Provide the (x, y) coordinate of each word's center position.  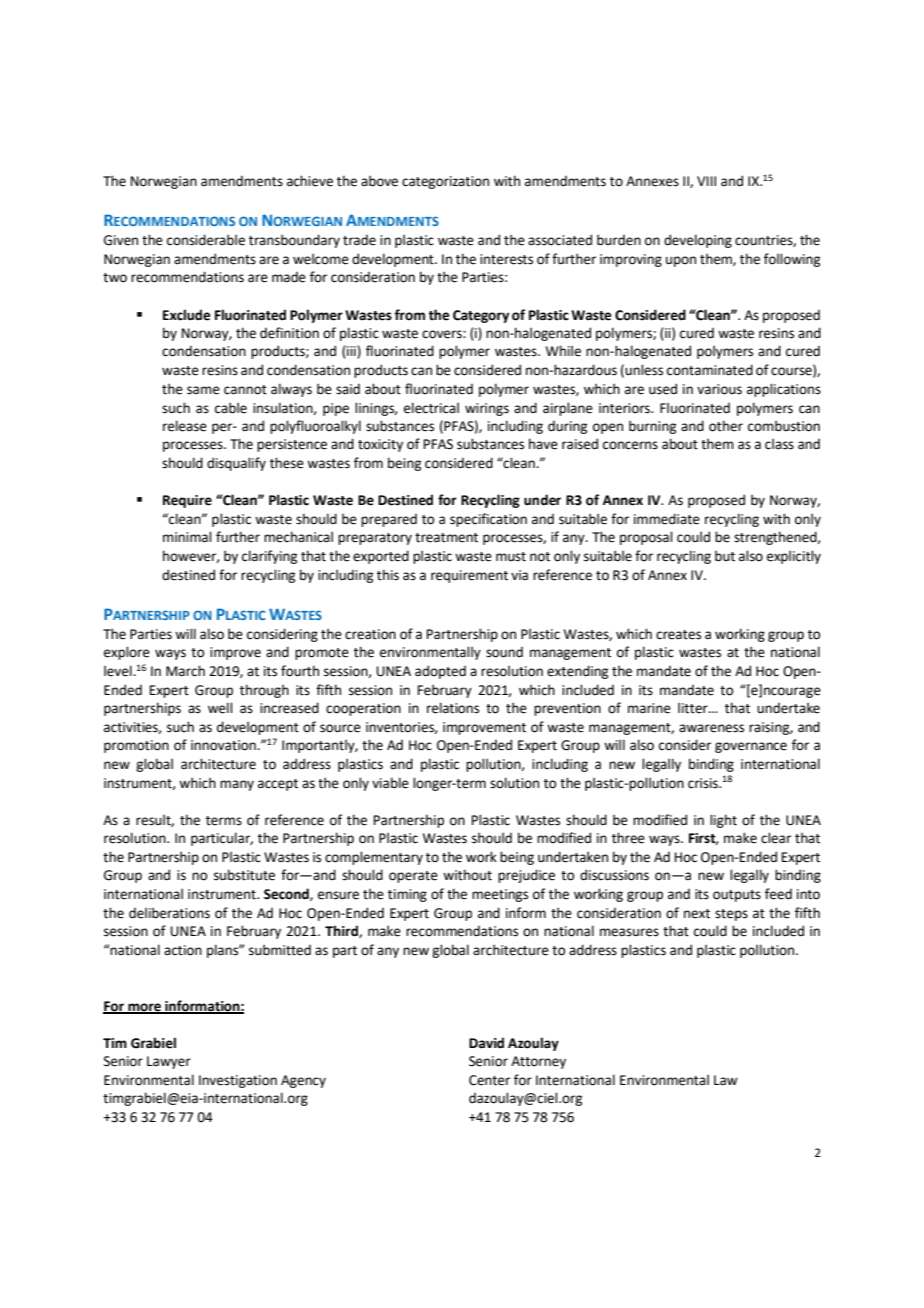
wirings (487, 409)
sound (504, 652)
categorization (445, 182)
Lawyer (169, 1062)
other (726, 426)
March (185, 671)
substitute (244, 875)
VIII (706, 181)
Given (121, 240)
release (185, 426)
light (723, 821)
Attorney (538, 1062)
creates (678, 635)
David (486, 1043)
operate (413, 877)
